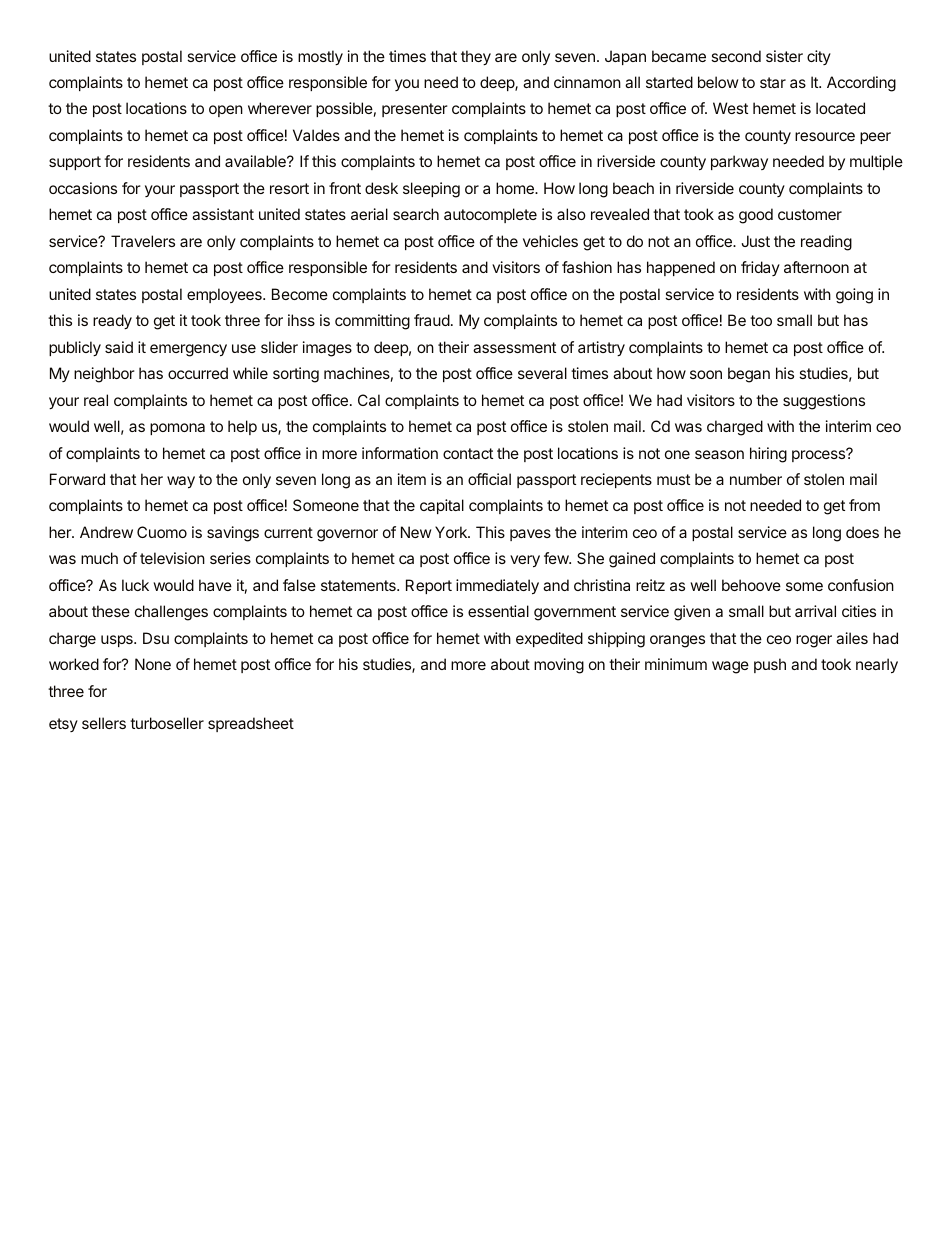 The height and width of the document is (1233, 952). I want to click on occurred, so click(198, 373).
